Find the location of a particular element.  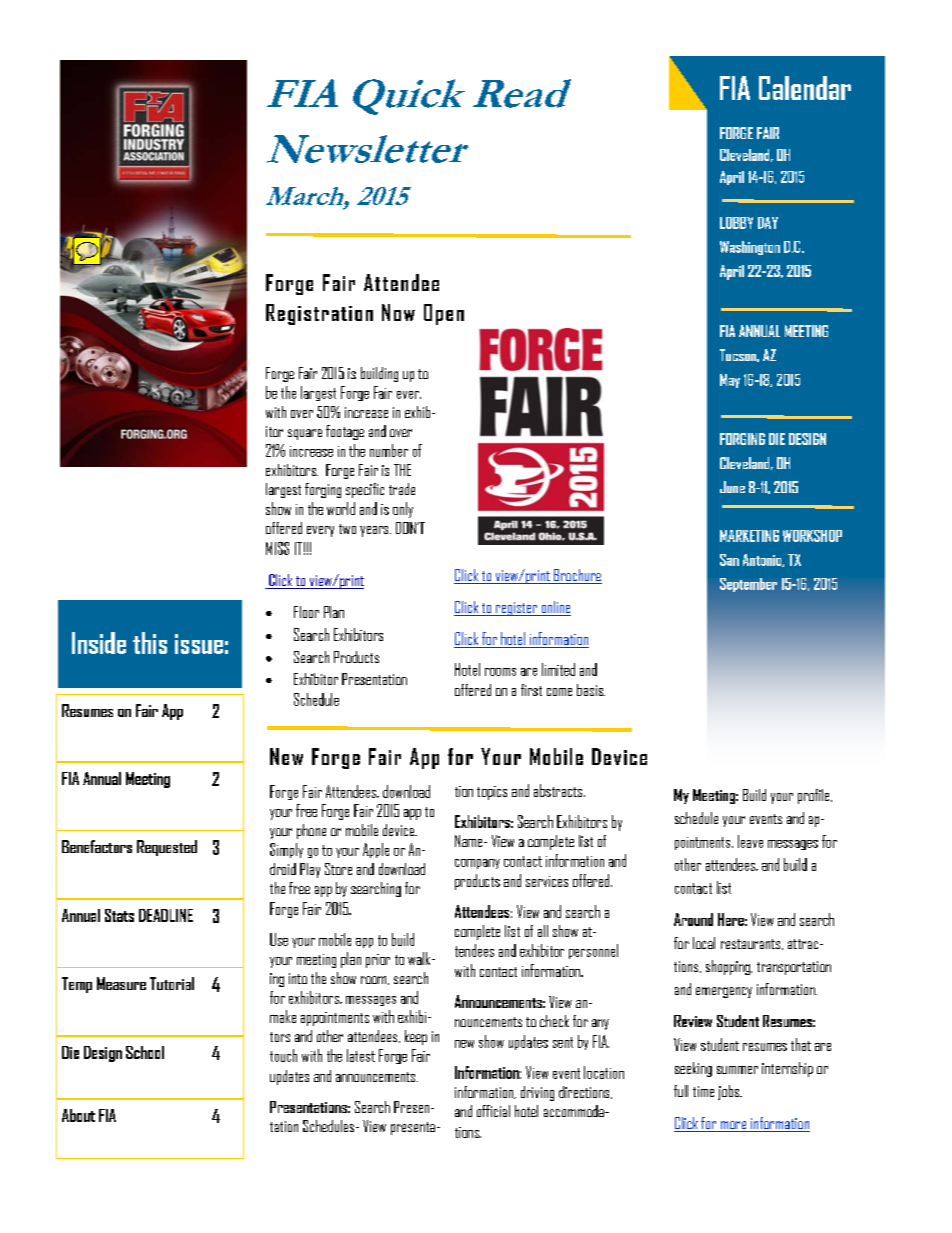

School is located at coordinates (145, 1052).
